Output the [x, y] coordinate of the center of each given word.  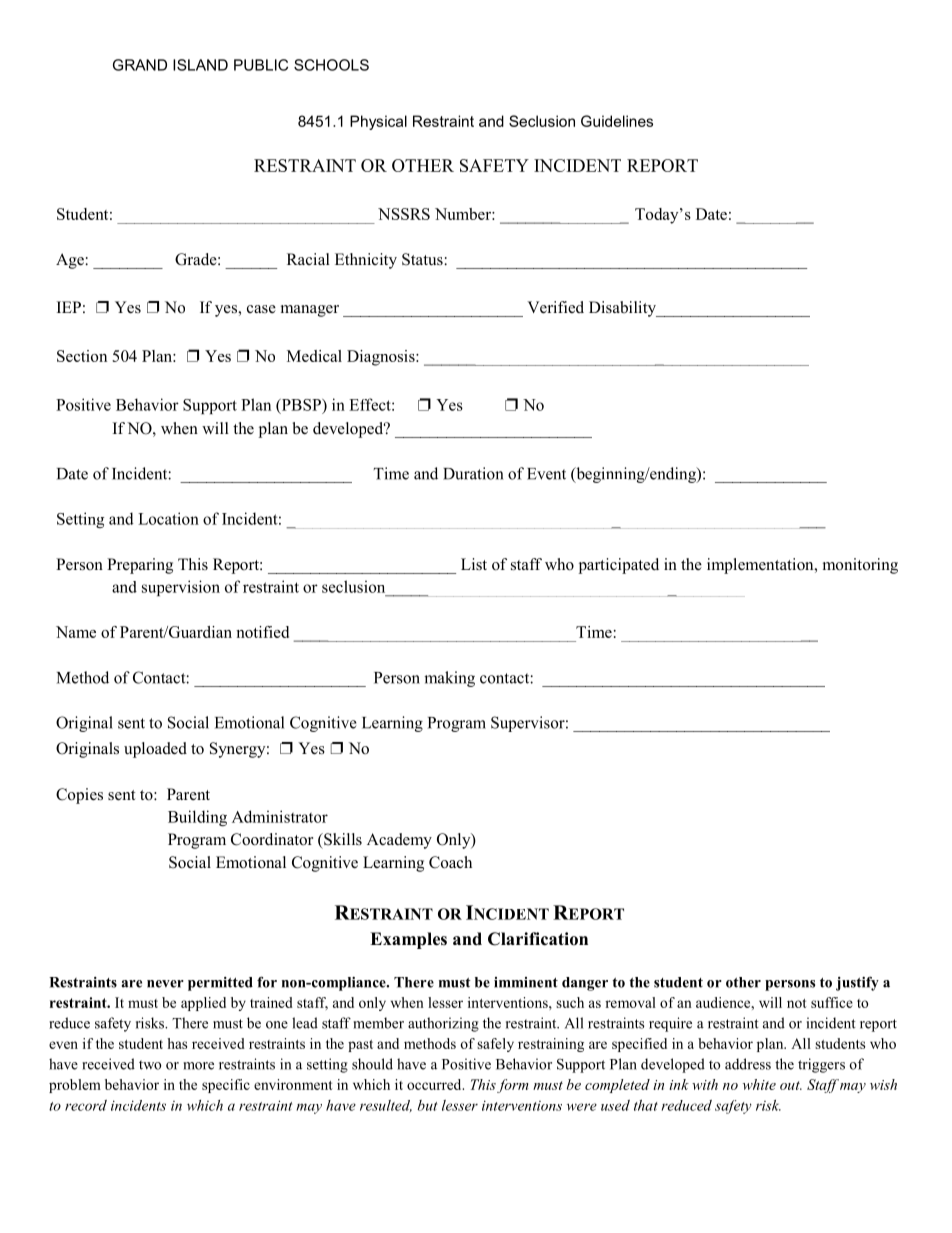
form [513, 1086]
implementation [761, 566]
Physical [378, 122]
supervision [181, 588]
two [150, 1065]
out [791, 1085]
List [474, 564]
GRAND [140, 65]
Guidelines [617, 121]
